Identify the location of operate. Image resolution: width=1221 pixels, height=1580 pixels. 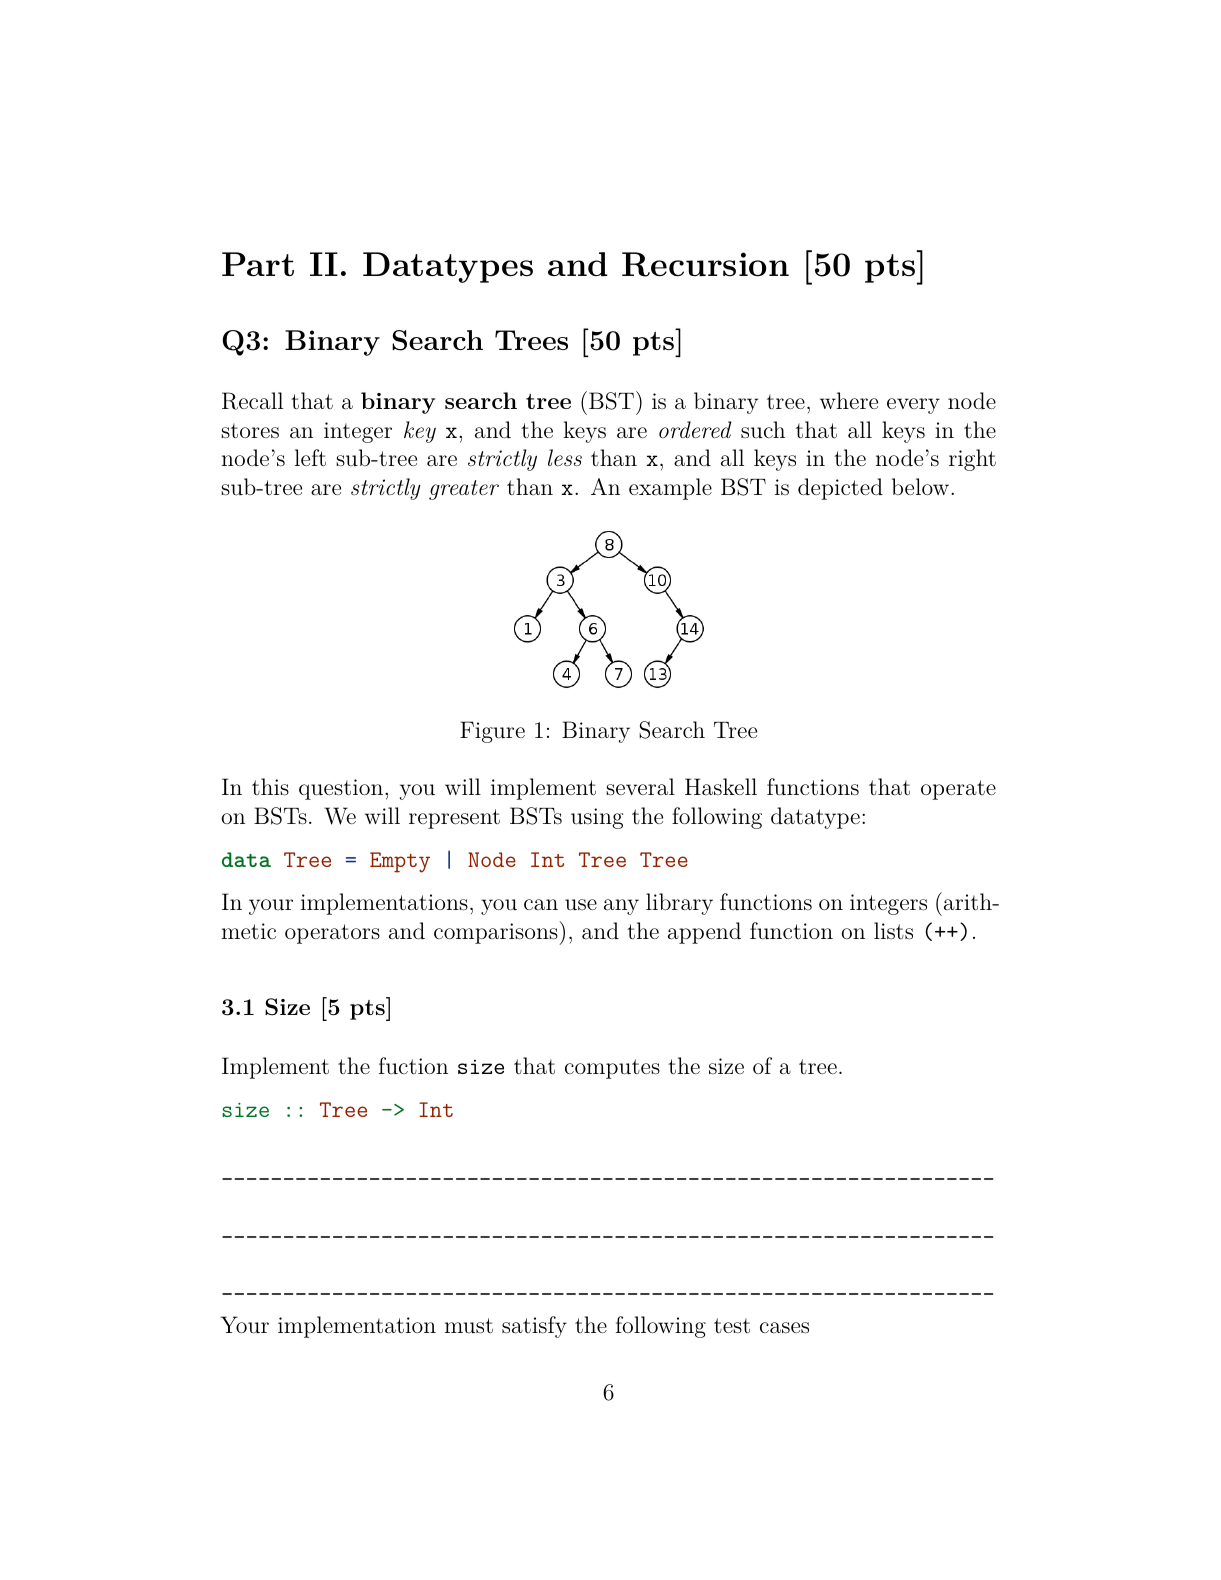
(958, 790).
